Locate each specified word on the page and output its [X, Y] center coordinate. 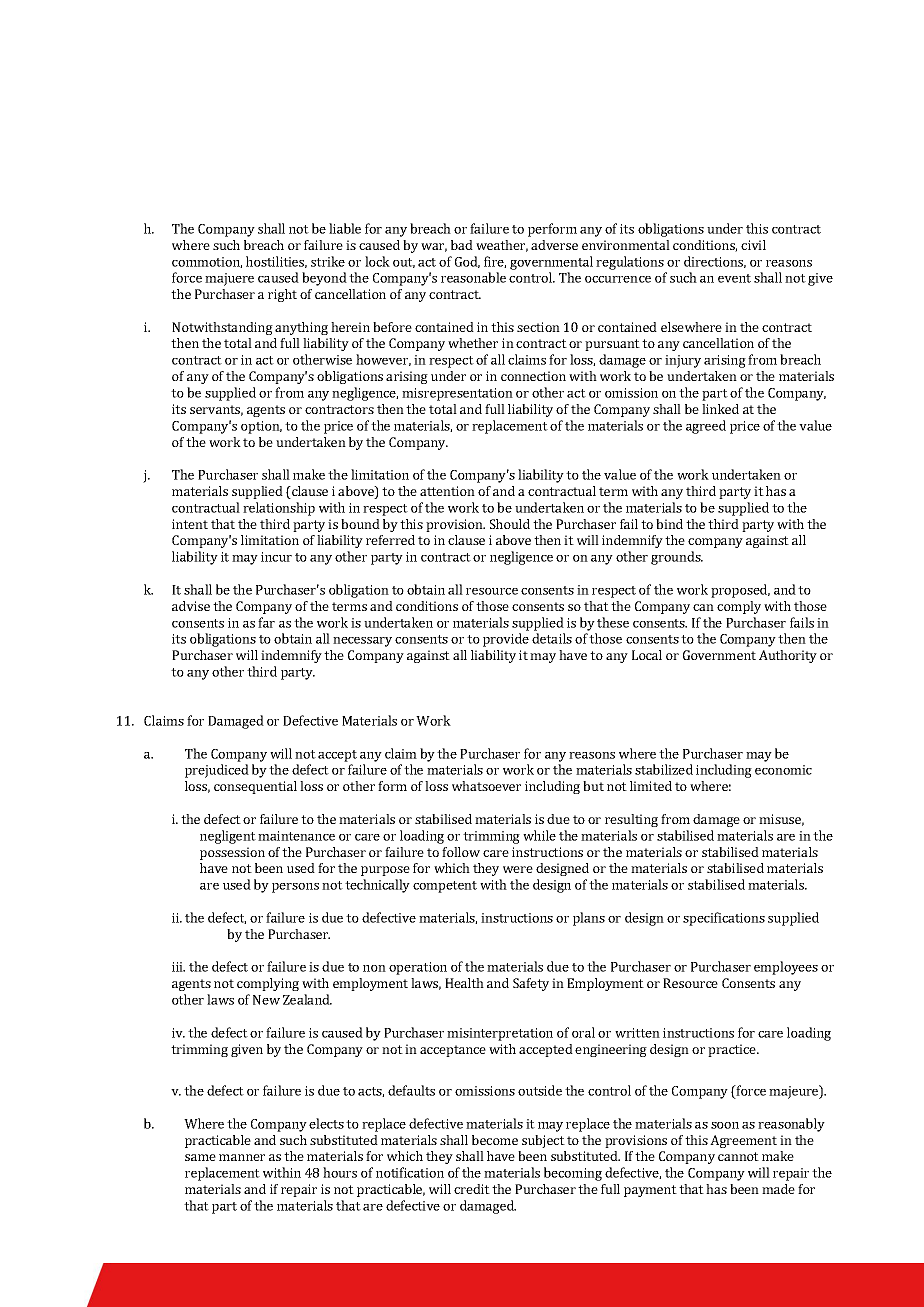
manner [242, 1157]
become [495, 1140]
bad [462, 245]
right [282, 295]
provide [506, 640]
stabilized [664, 769]
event [734, 278]
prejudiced [217, 771]
